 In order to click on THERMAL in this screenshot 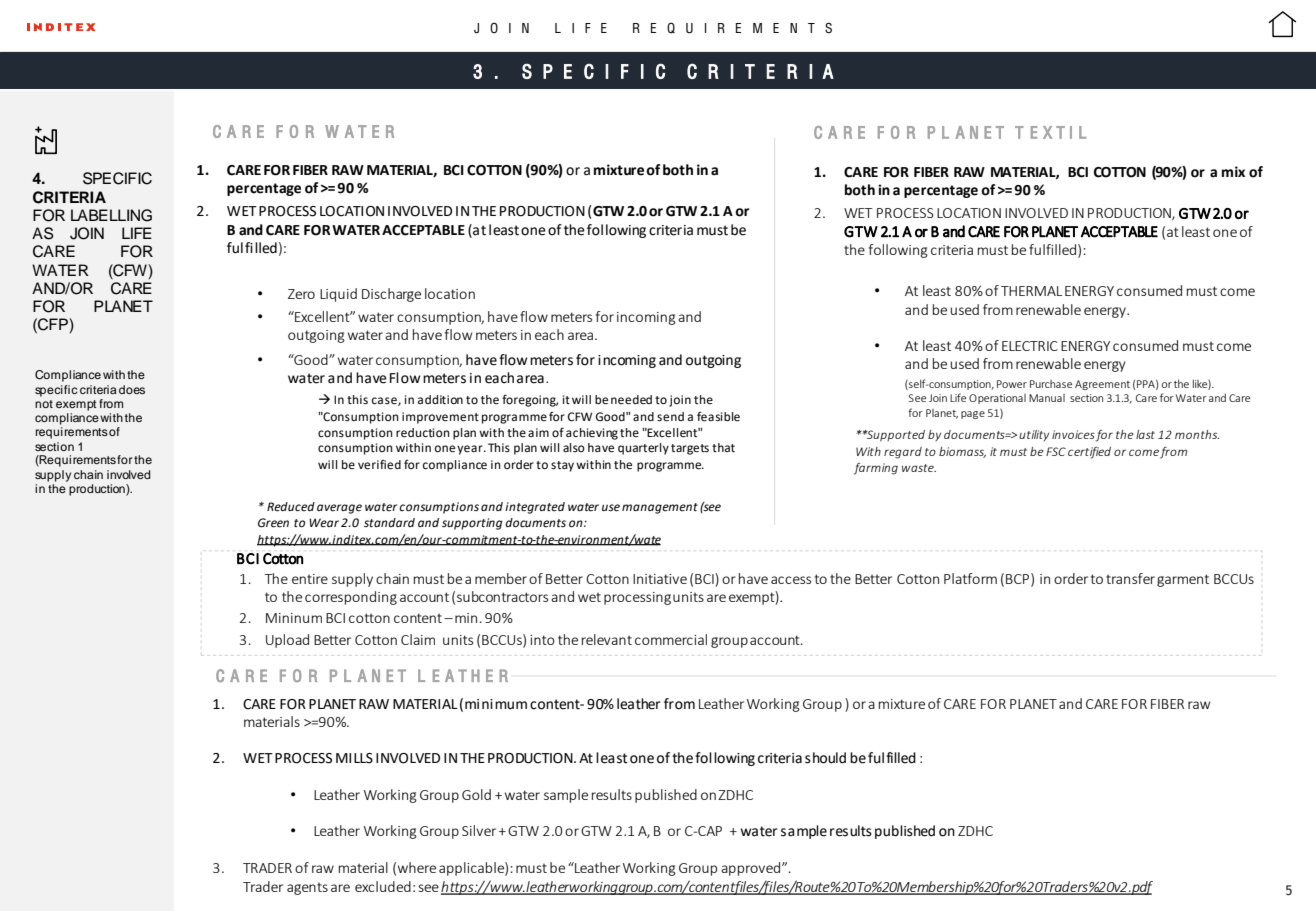, I will do `click(1031, 291)`.
